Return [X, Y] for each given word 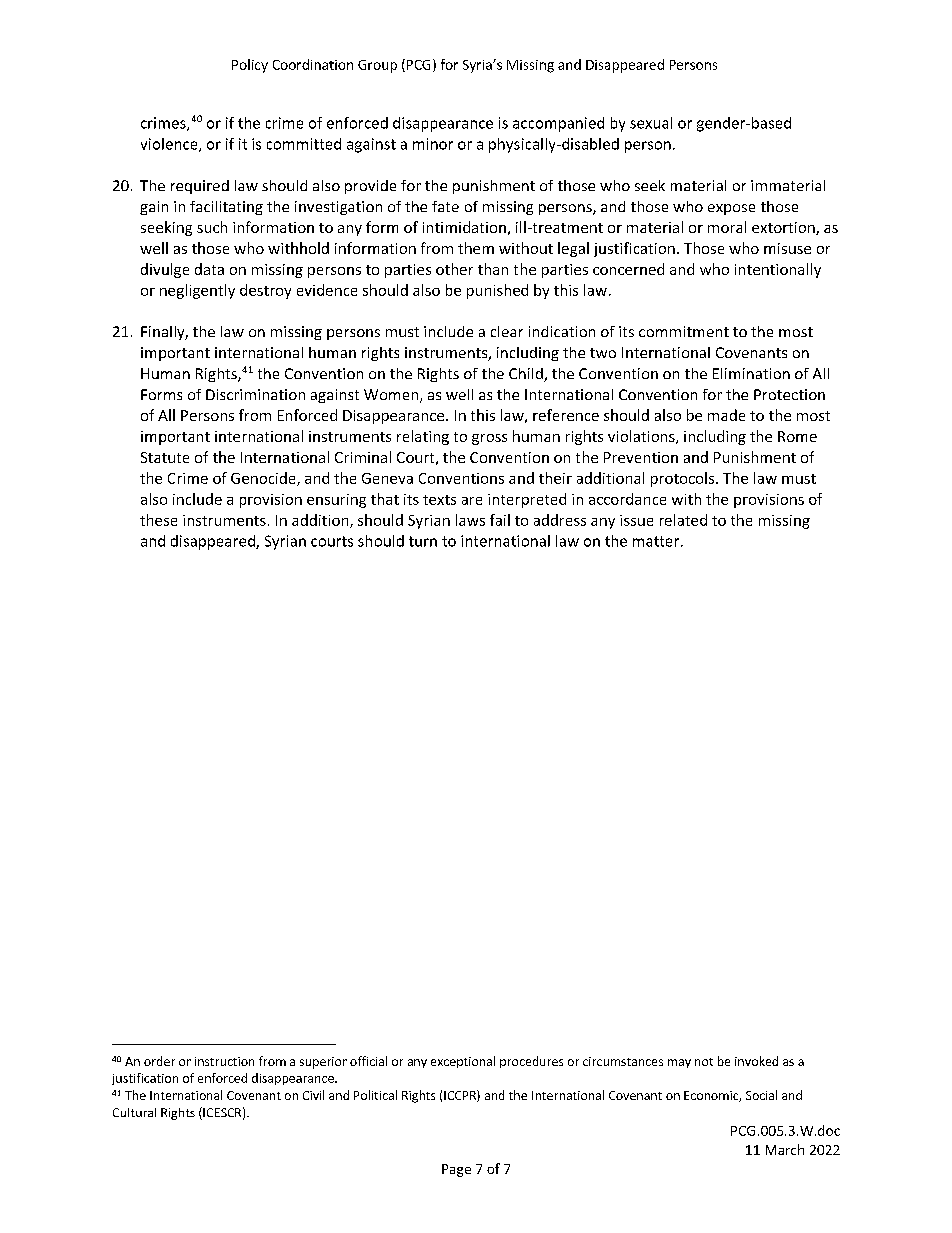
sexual [651, 123]
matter [657, 541]
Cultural [134, 1112]
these [158, 520]
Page [456, 1170]
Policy [250, 66]
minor [433, 144]
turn [423, 541]
